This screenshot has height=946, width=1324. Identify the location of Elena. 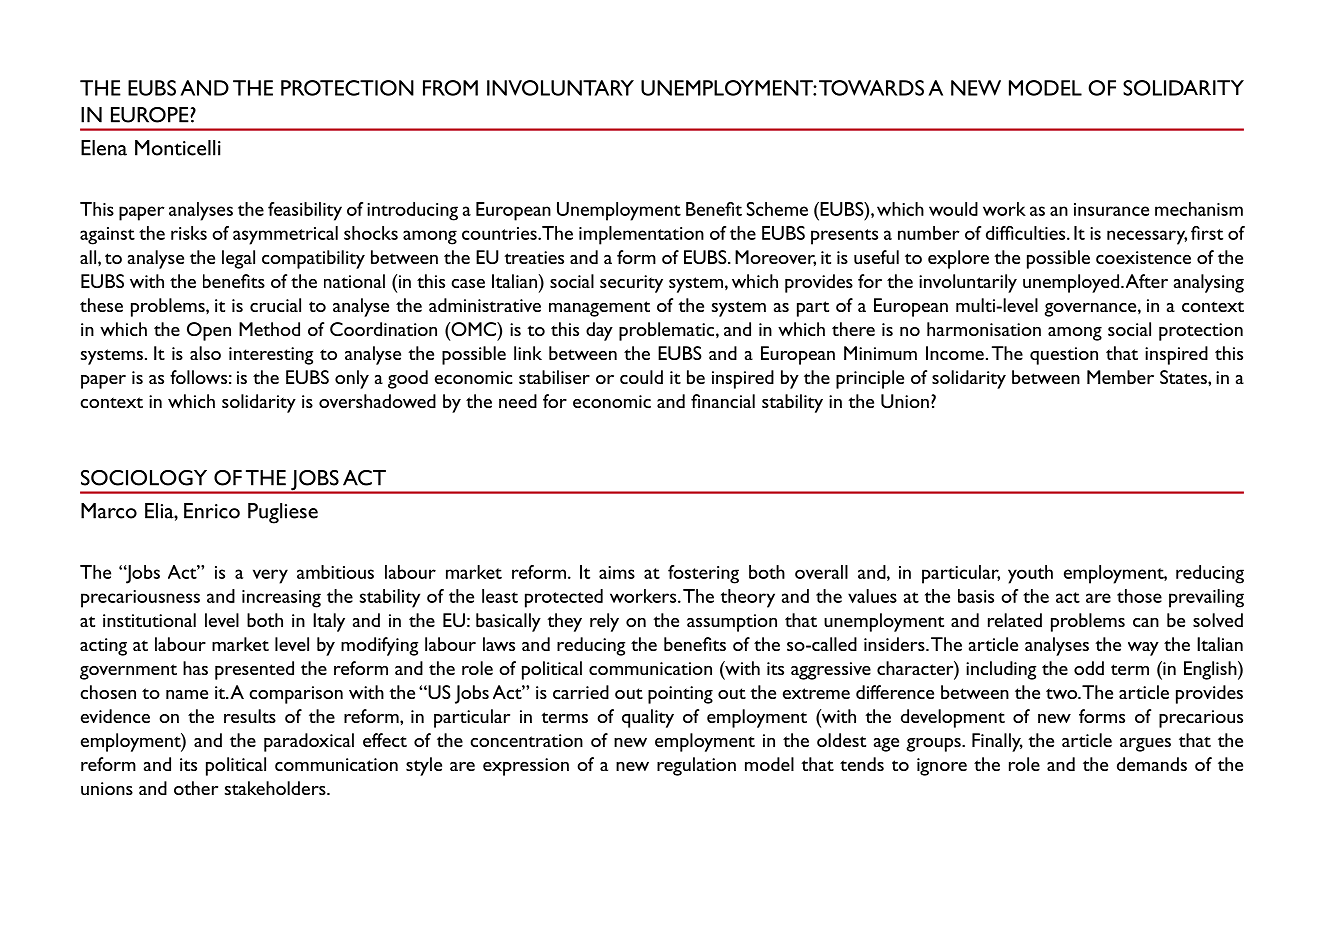
(104, 148).
